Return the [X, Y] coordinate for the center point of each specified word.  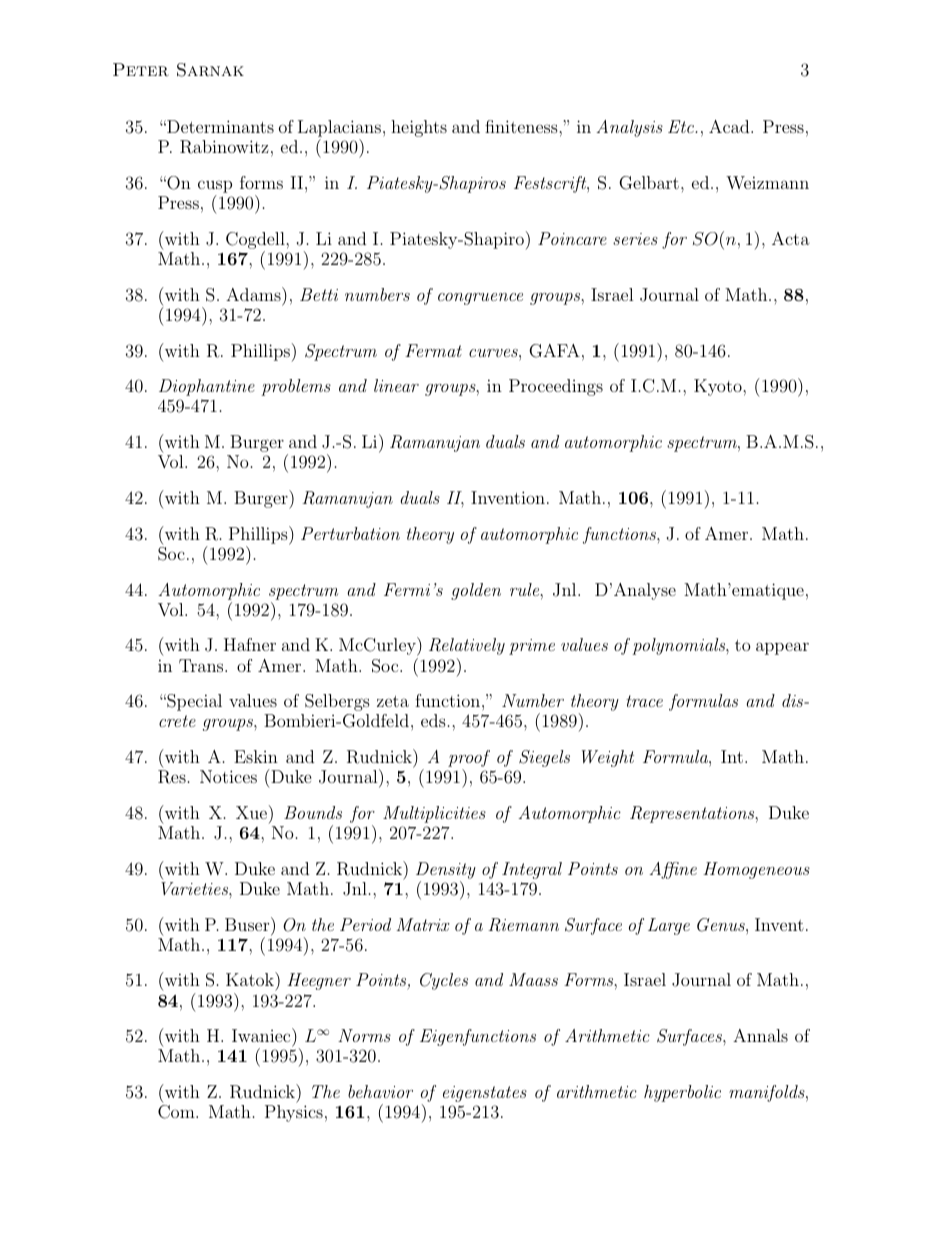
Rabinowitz [224, 147]
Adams [254, 294]
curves [494, 353]
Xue [251, 812]
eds [433, 720]
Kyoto [719, 387]
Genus [722, 925]
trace [644, 701]
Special [193, 702]
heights [419, 128]
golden [476, 591]
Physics [294, 1113]
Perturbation [350, 533]
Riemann [523, 925]
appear [782, 648]
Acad [730, 126]
